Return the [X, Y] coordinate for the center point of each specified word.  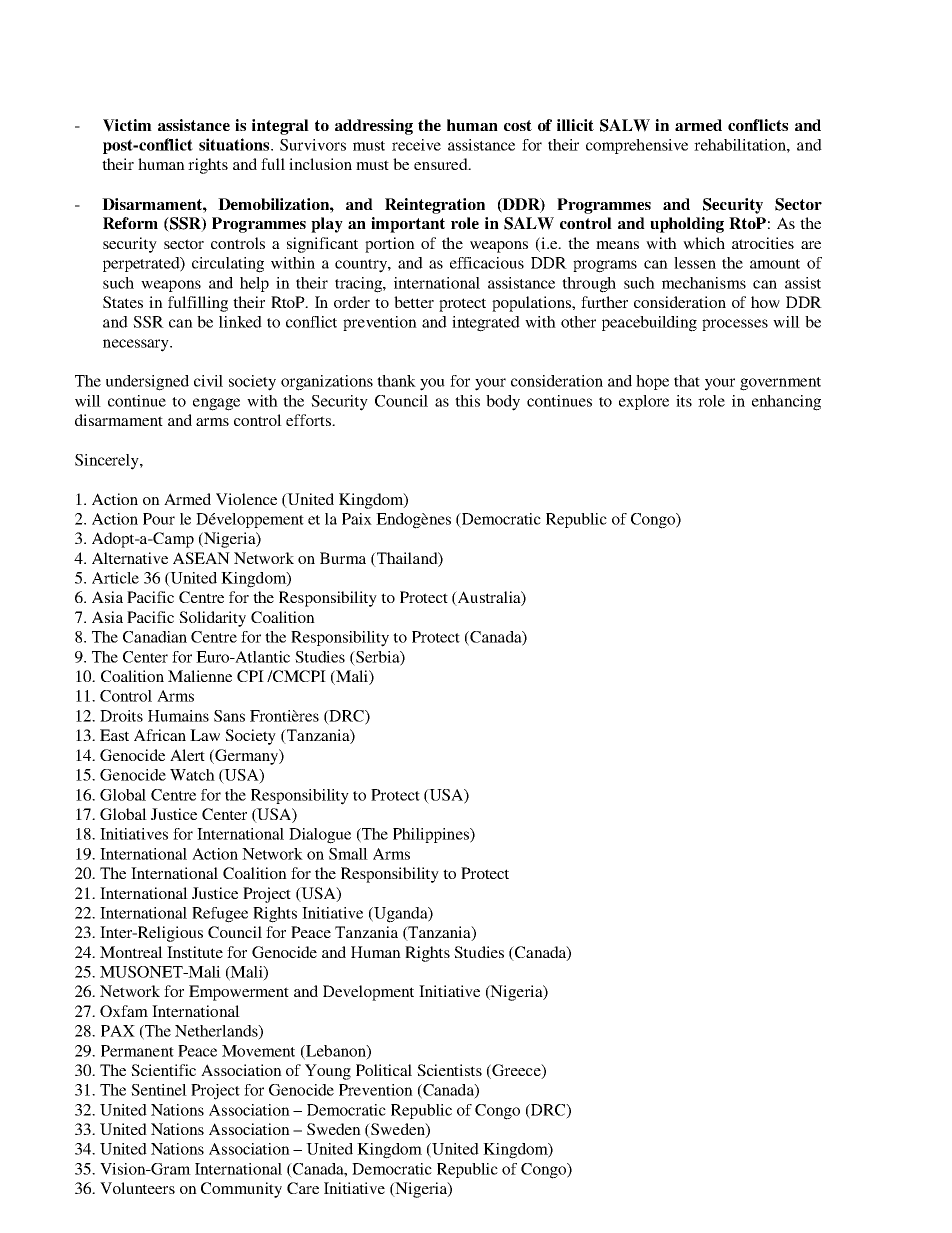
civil [208, 381]
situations [235, 144]
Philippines [432, 835]
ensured [442, 164]
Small [348, 854]
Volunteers [137, 1188]
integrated [486, 324]
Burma [343, 558]
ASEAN [201, 558]
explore [644, 402]
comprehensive [637, 146]
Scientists [449, 1070]
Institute [195, 952]
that [687, 381]
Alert [187, 755]
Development [368, 993]
